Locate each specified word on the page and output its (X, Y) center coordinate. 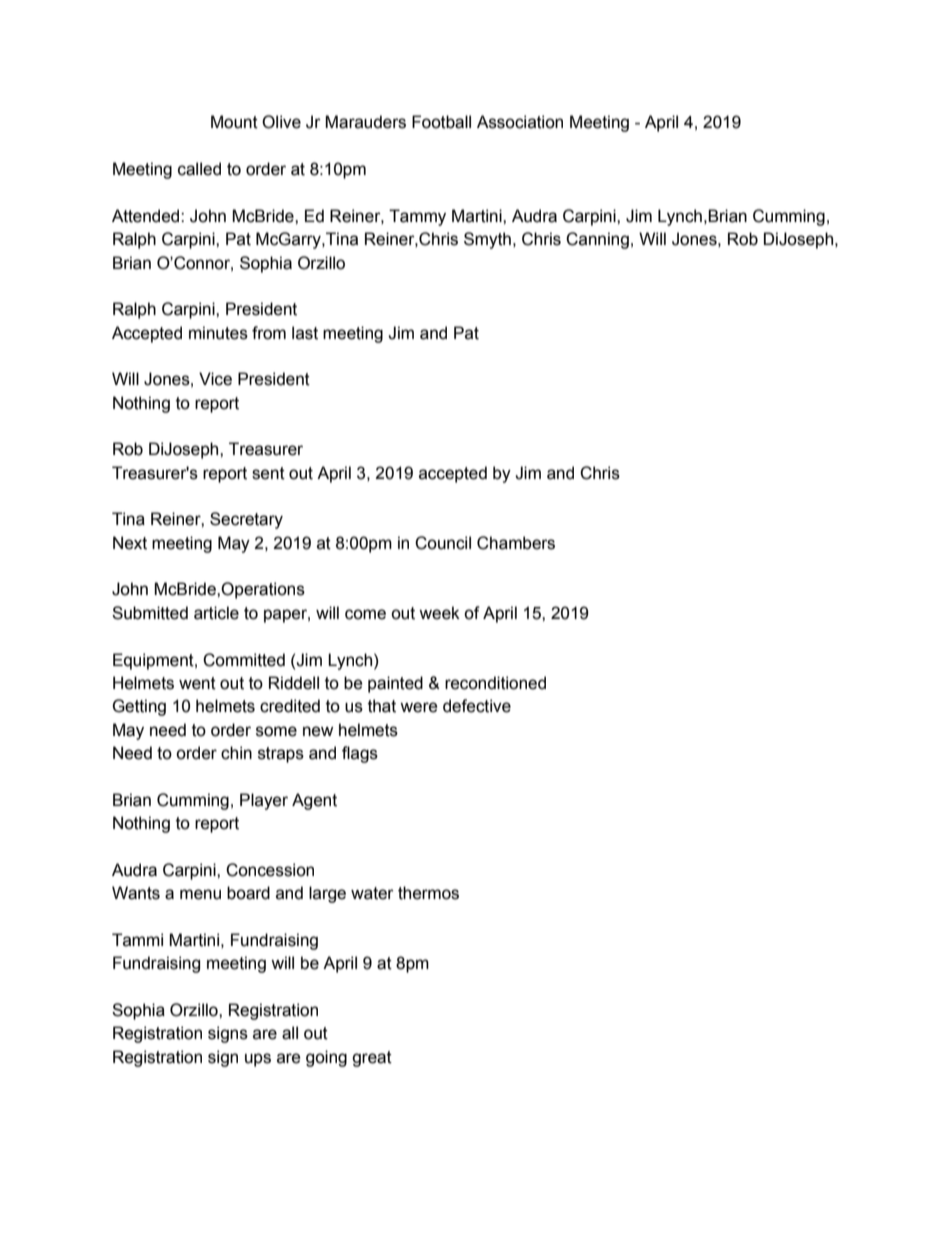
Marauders (365, 122)
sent (268, 473)
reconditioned (495, 683)
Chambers (516, 543)
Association (520, 122)
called (199, 169)
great (372, 1059)
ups (258, 1060)
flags (360, 754)
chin (236, 753)
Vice (215, 379)
